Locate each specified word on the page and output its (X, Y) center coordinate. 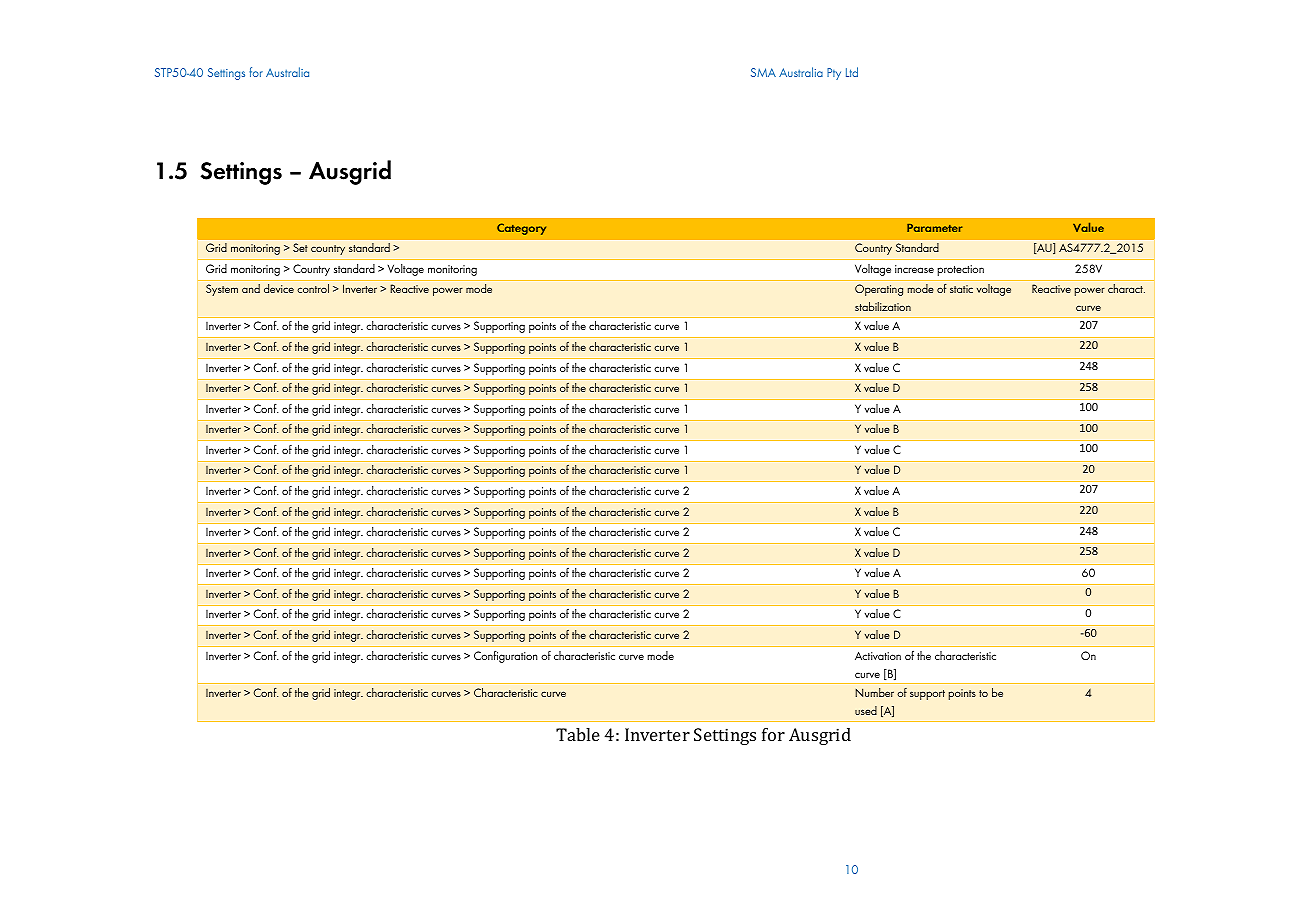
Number (874, 692)
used (866, 710)
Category (521, 229)
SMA (763, 72)
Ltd (852, 72)
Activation (878, 655)
